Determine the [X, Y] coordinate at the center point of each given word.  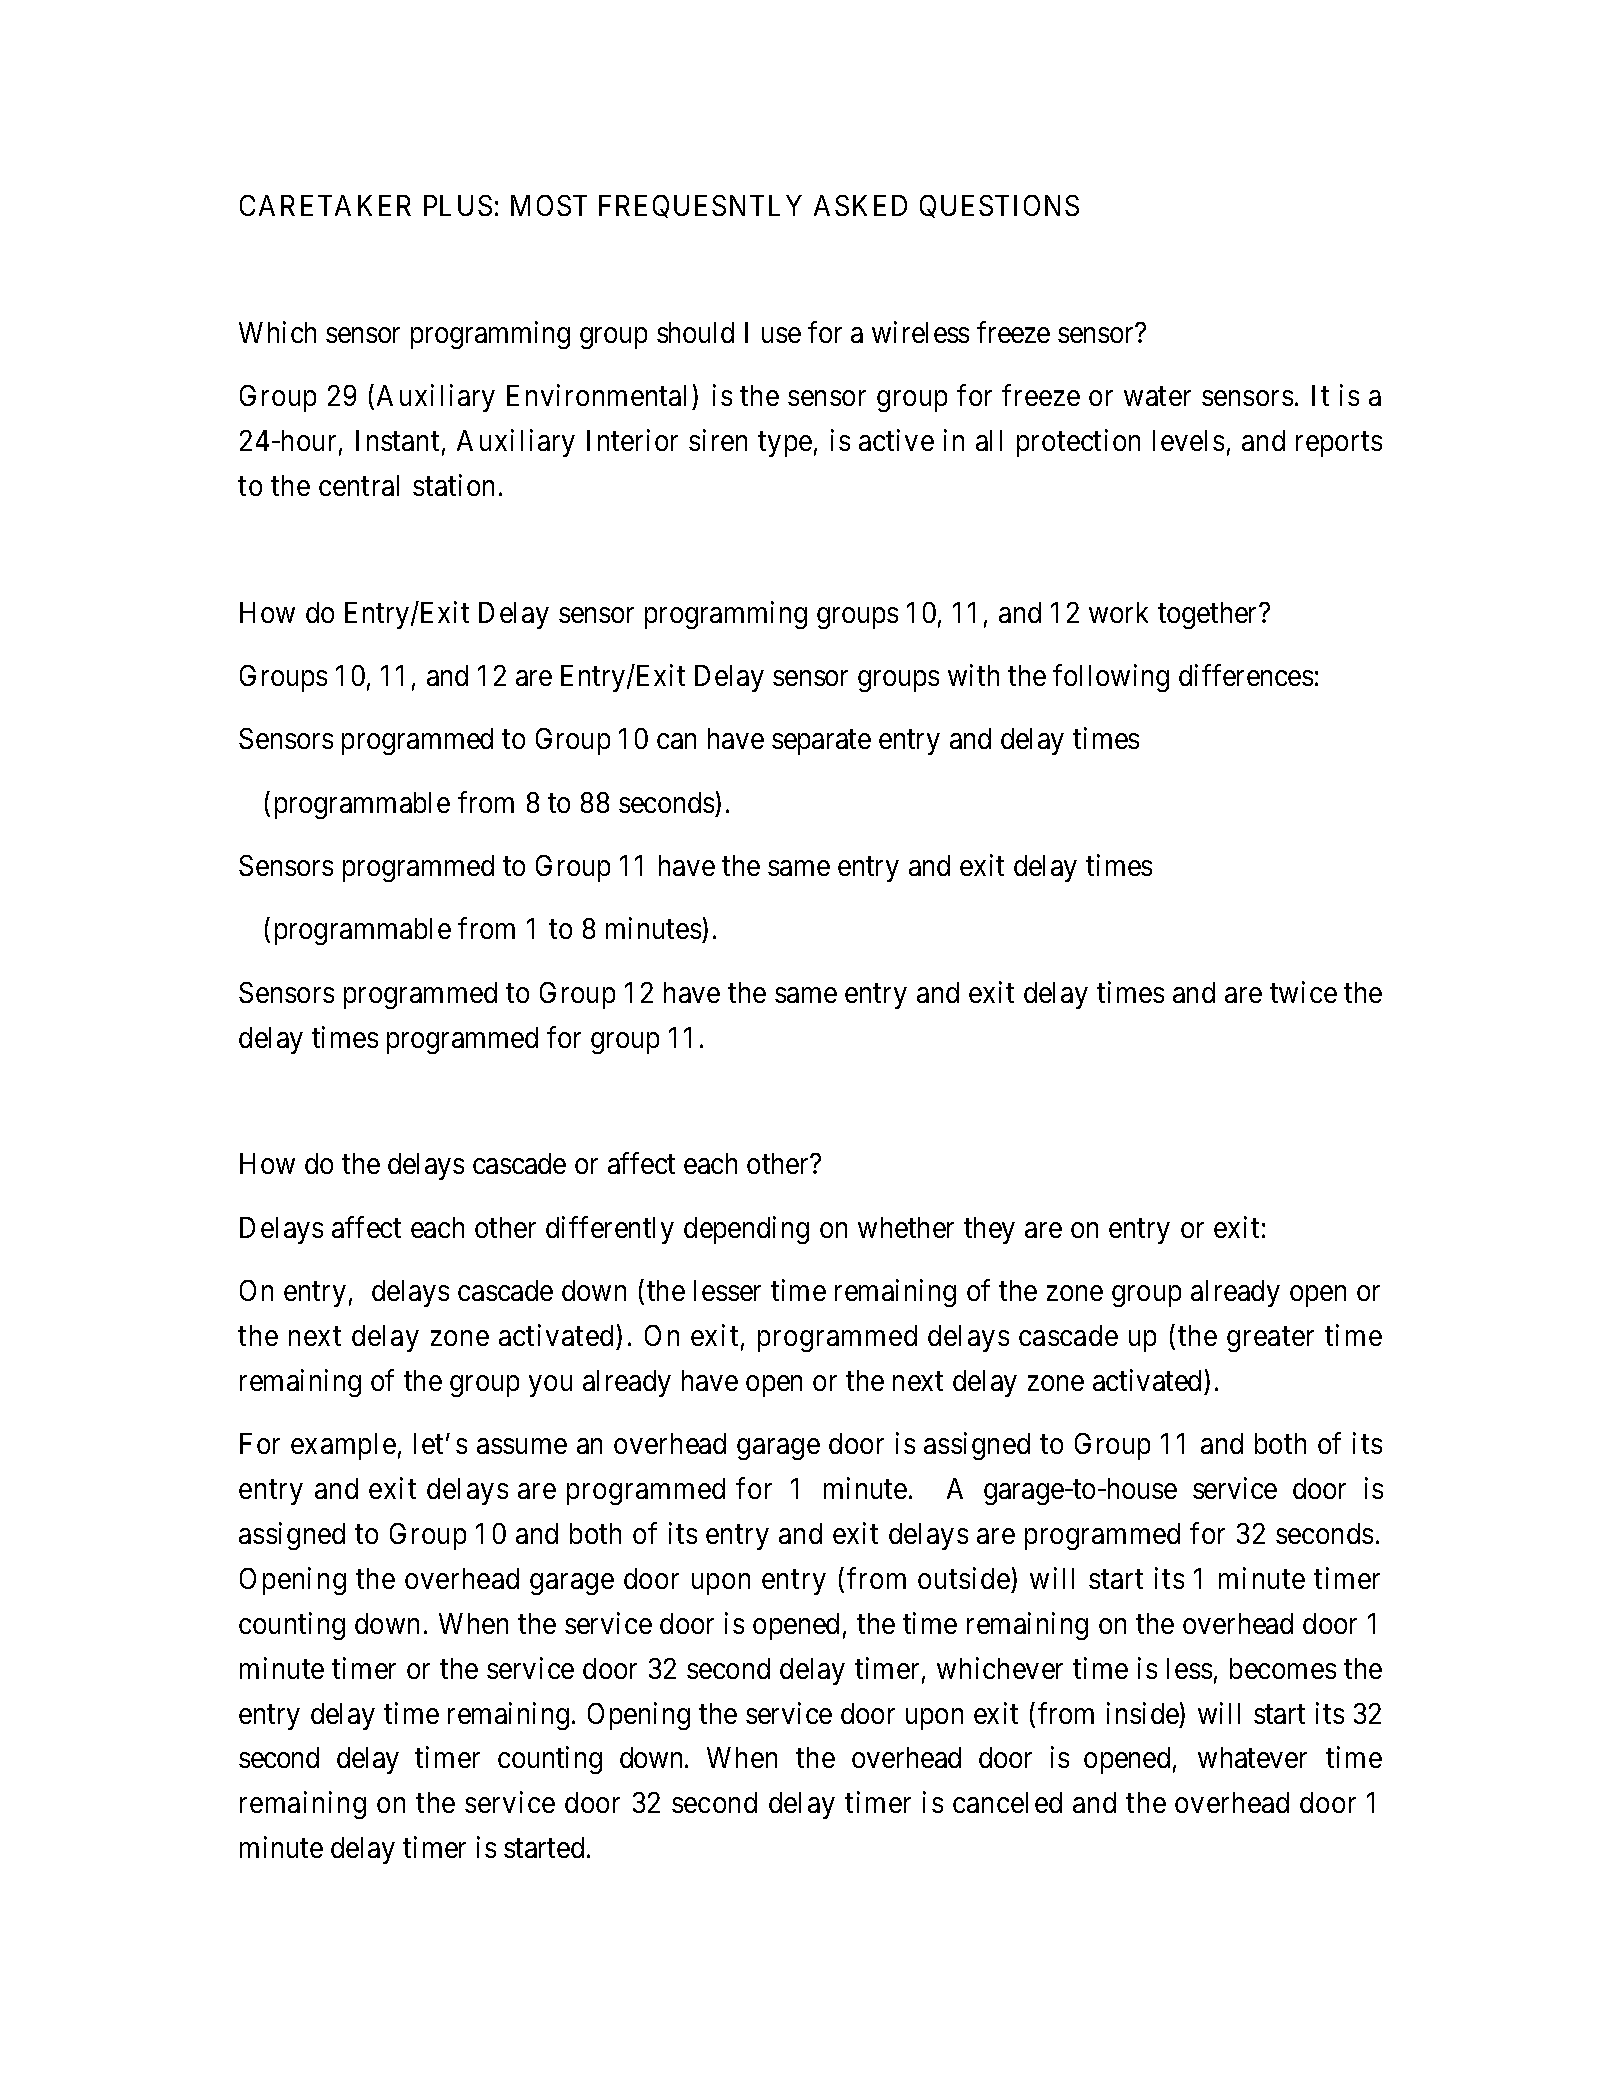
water [1157, 396]
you [550, 1386]
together [1209, 615]
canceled [1007, 1802]
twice [1303, 992]
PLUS [458, 205]
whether [906, 1227]
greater [1270, 1339]
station [453, 485]
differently [610, 1230]
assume [522, 1446]
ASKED [860, 205]
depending [746, 1230]
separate [821, 743]
